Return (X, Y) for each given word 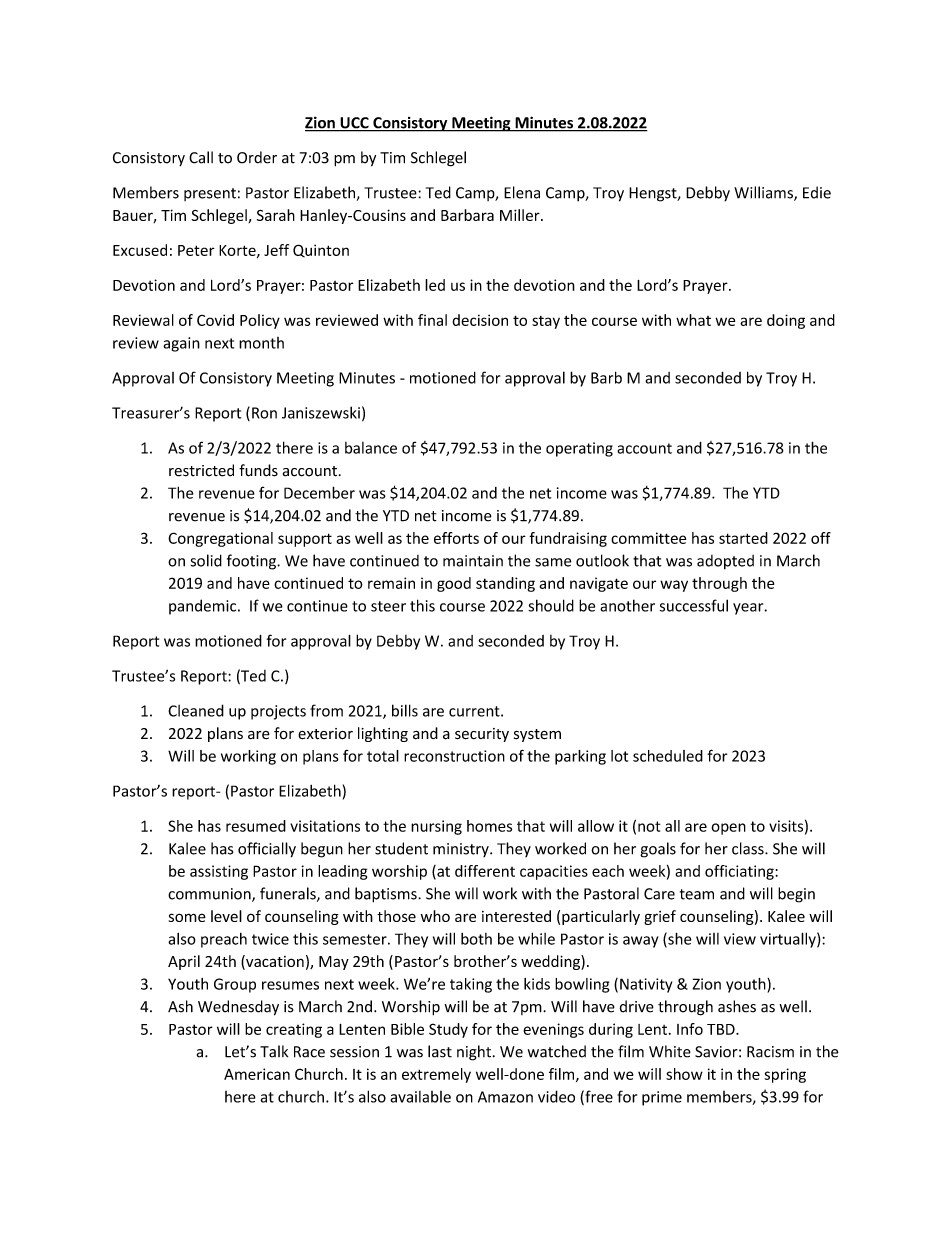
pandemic (204, 607)
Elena (522, 192)
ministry (462, 850)
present (210, 194)
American (257, 1074)
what (693, 320)
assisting (219, 872)
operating (579, 449)
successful (694, 605)
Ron (264, 413)
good (454, 584)
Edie (817, 192)
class (749, 848)
